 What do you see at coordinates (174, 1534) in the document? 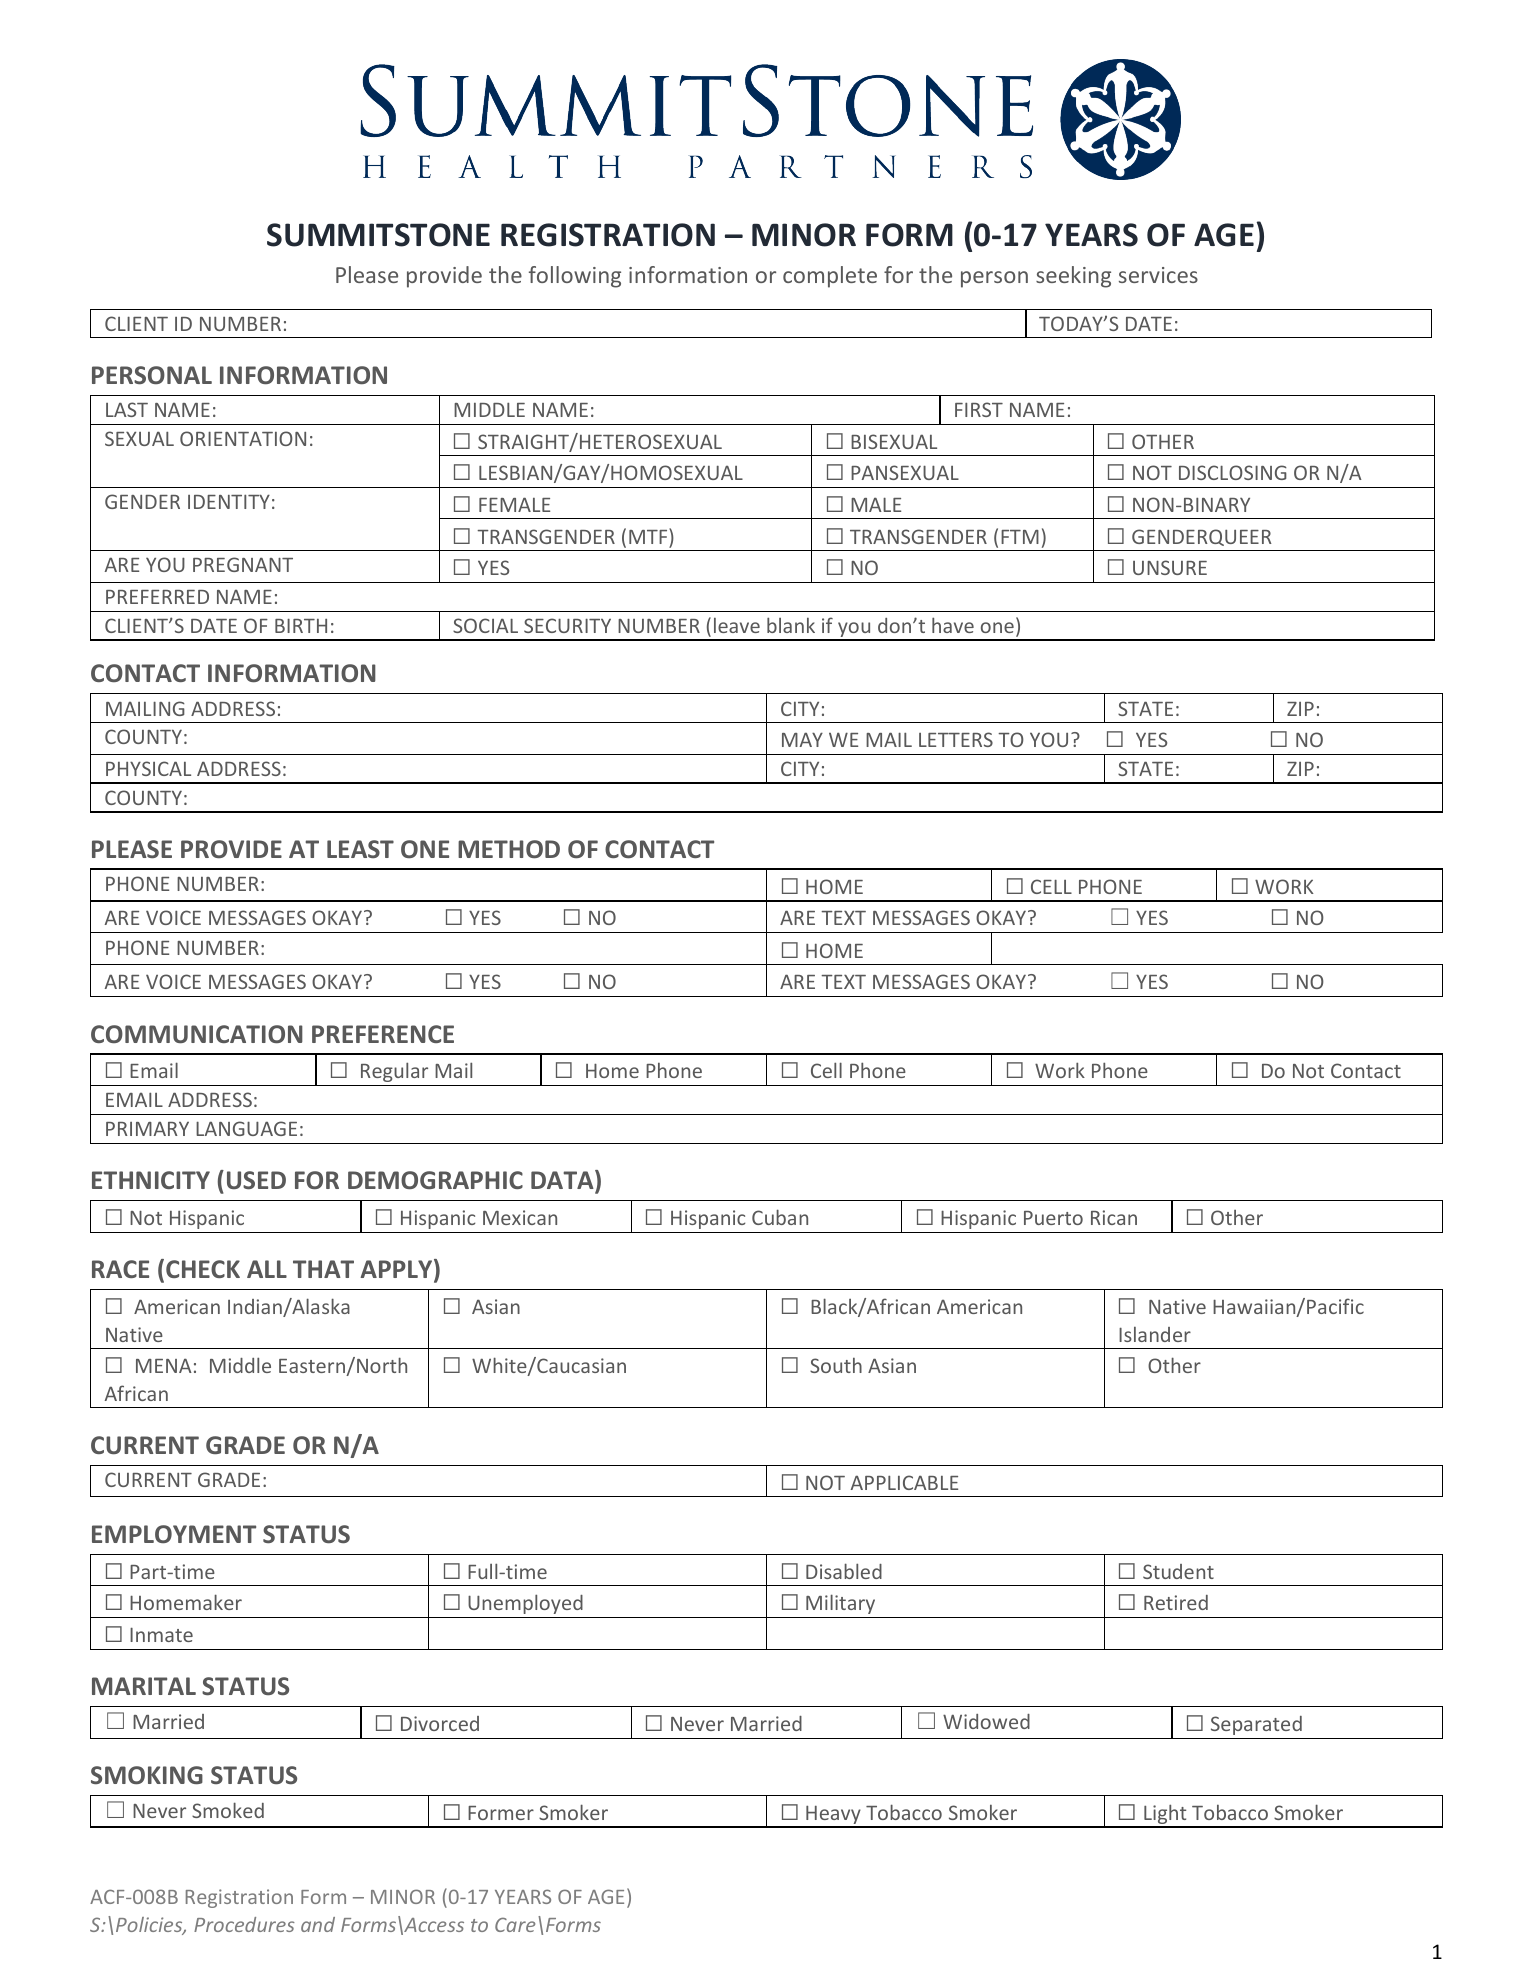
I see `EMPLOYMENT` at bounding box center [174, 1534].
